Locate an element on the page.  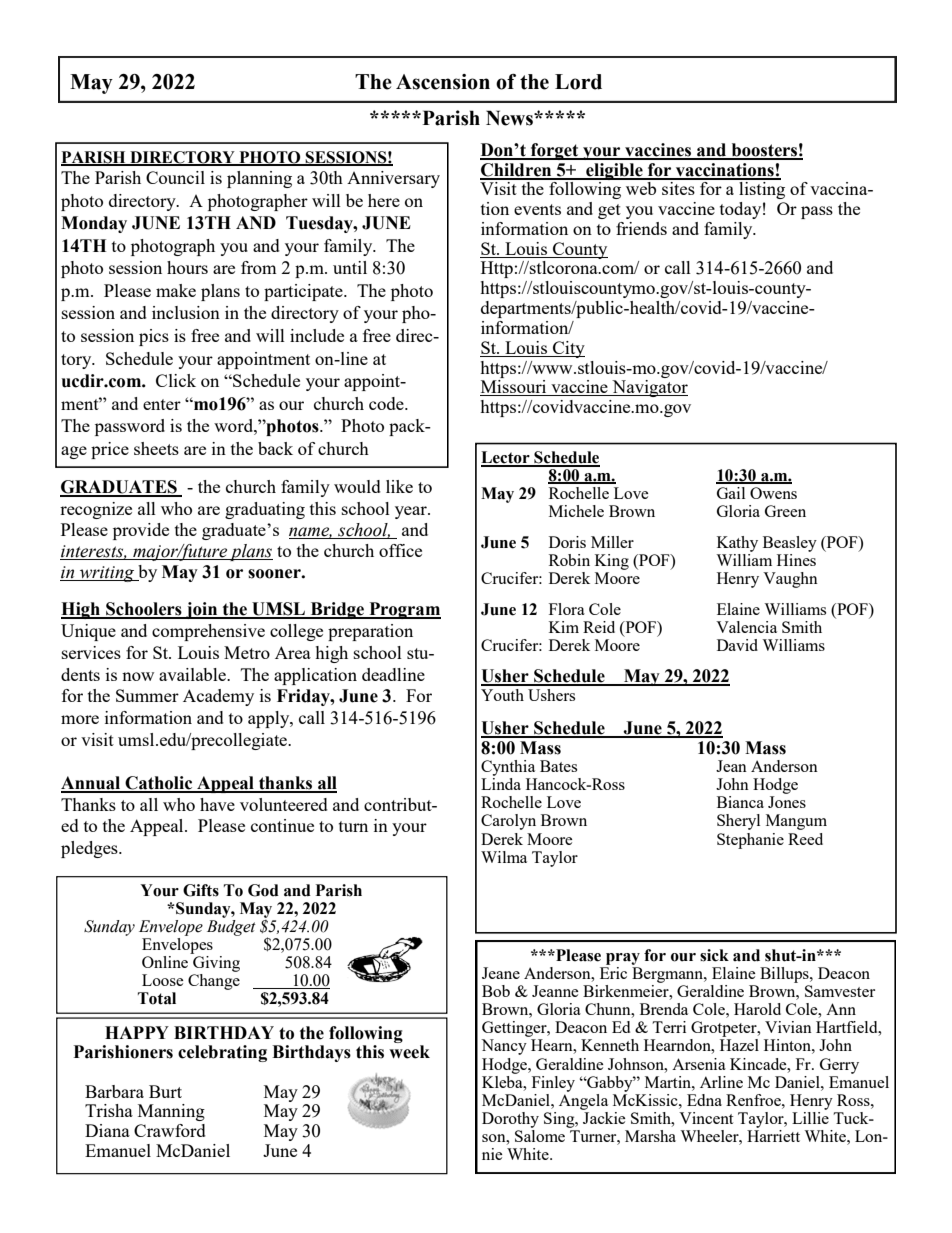
Lord is located at coordinates (578, 82).
